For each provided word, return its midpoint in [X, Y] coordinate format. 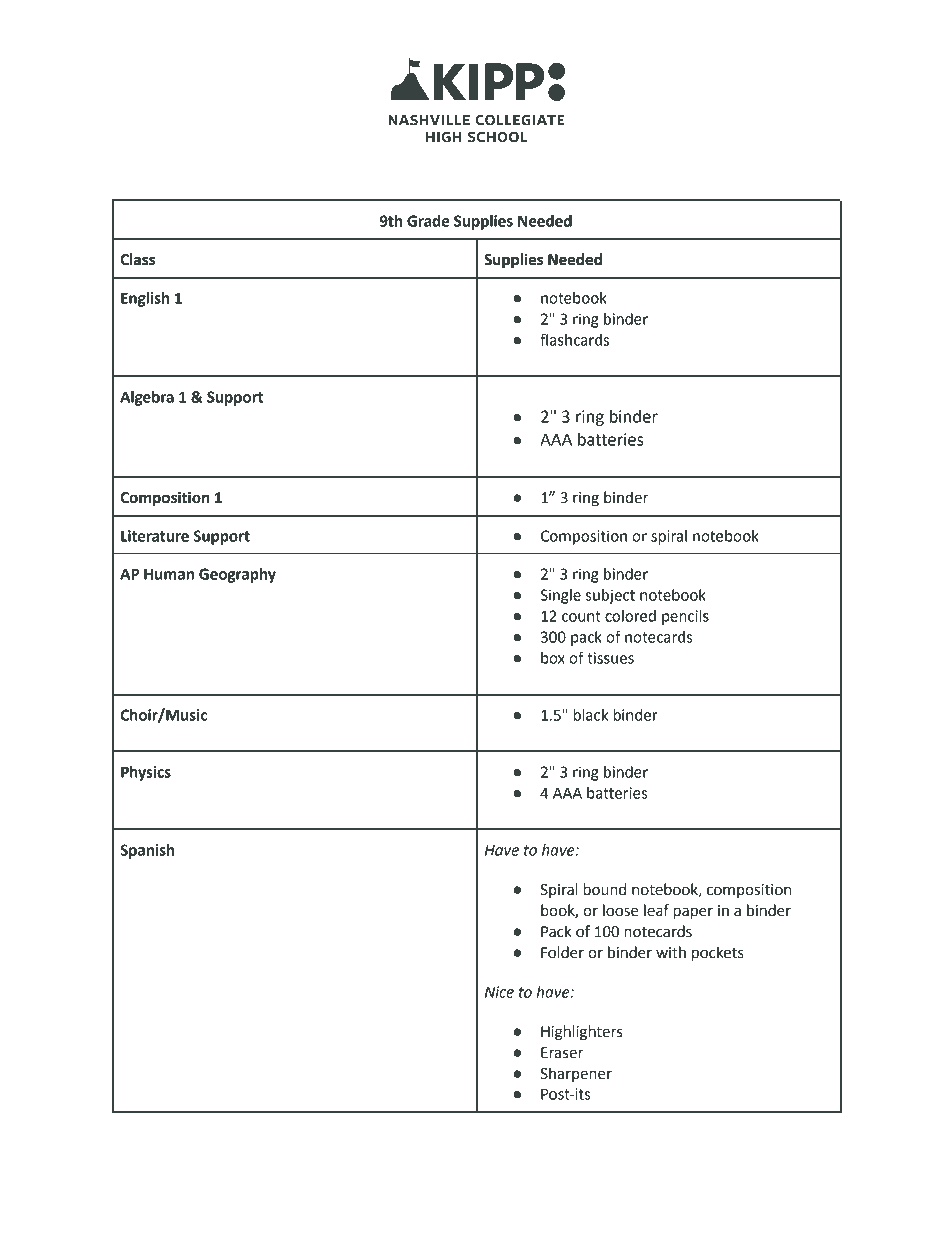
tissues [610, 658]
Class [138, 259]
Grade [428, 221]
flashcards [574, 339]
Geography [237, 575]
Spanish [147, 851]
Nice [499, 992]
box [553, 658]
